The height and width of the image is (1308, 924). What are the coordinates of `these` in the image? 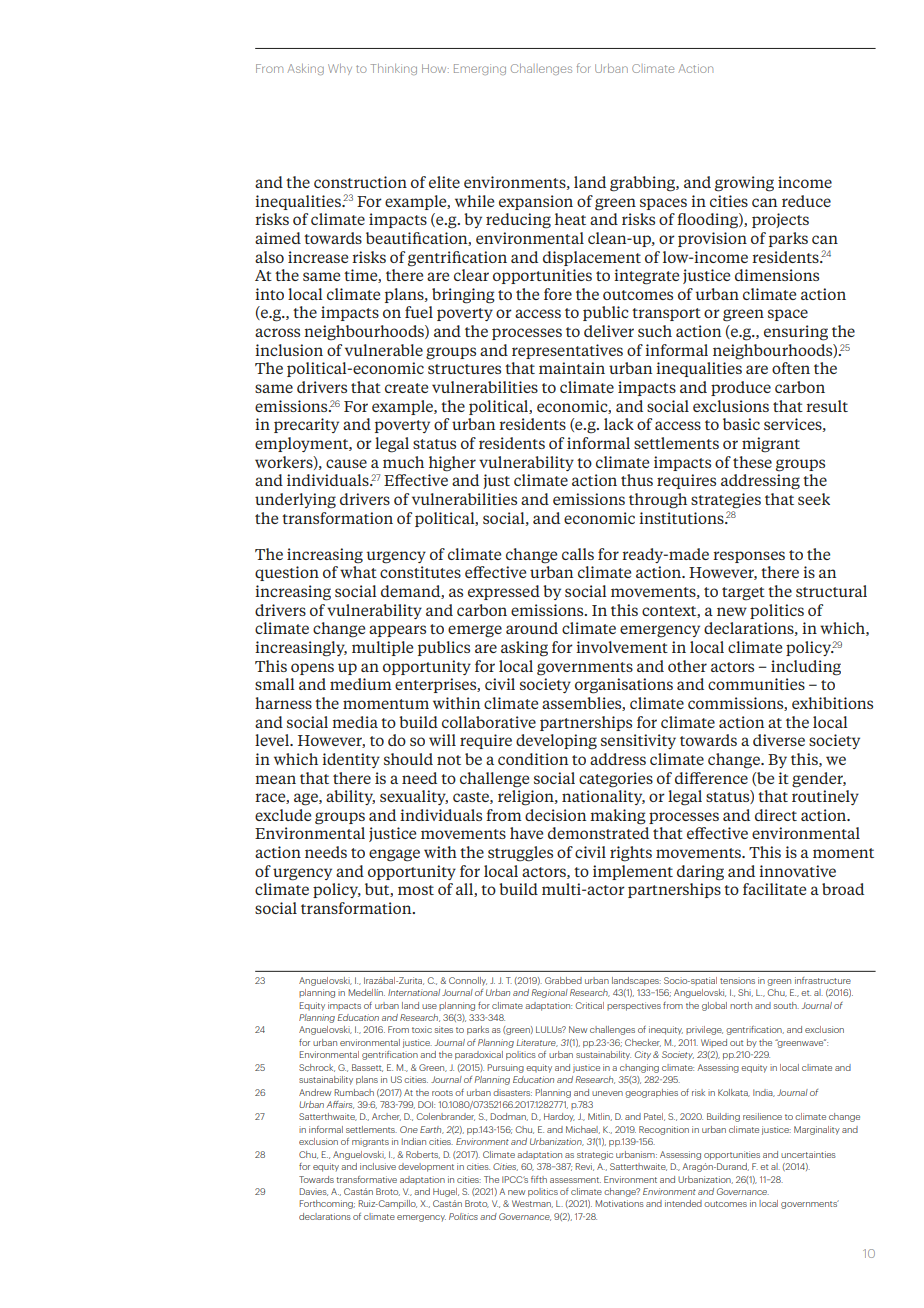 It's located at (752, 462).
